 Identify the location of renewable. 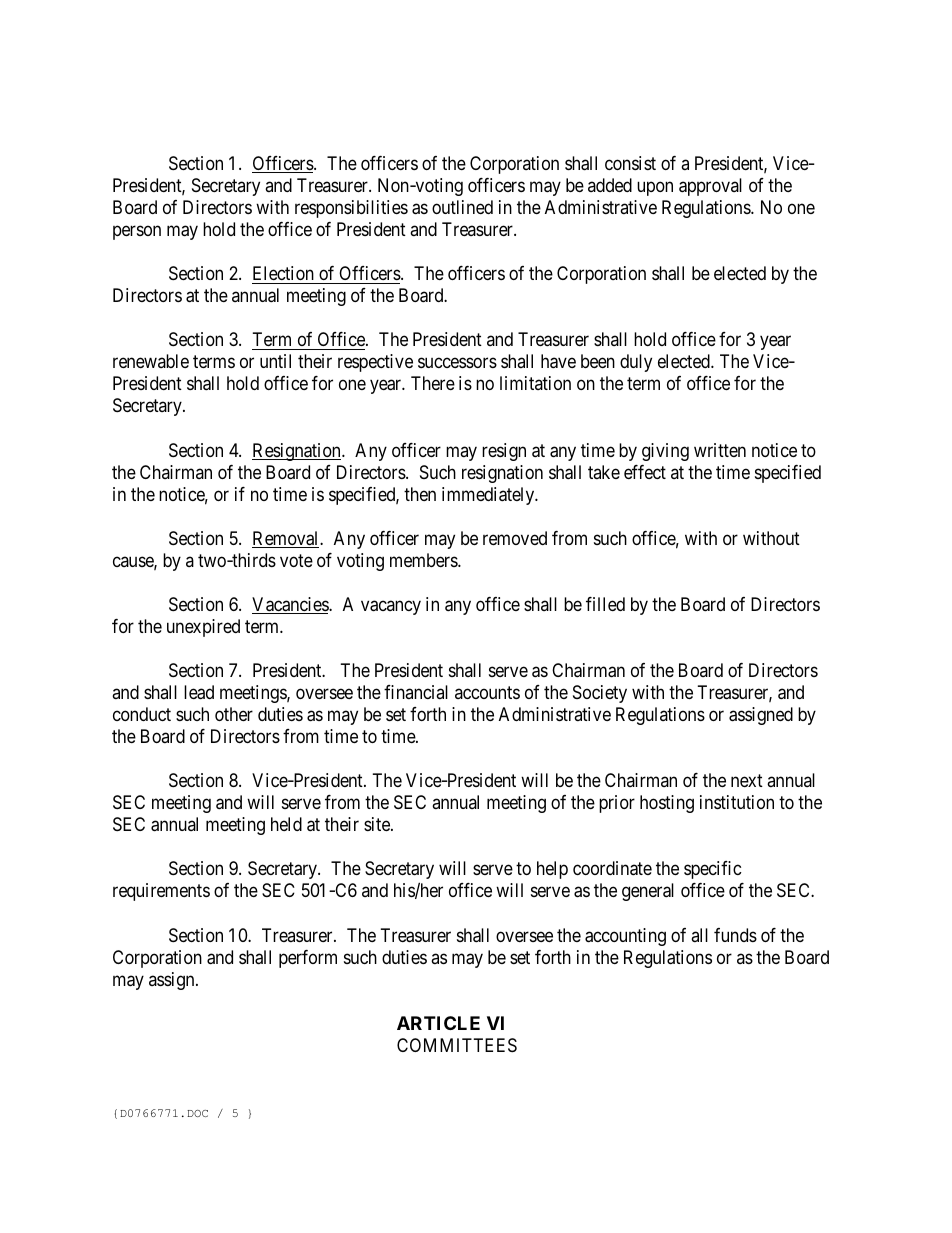
(151, 361).
